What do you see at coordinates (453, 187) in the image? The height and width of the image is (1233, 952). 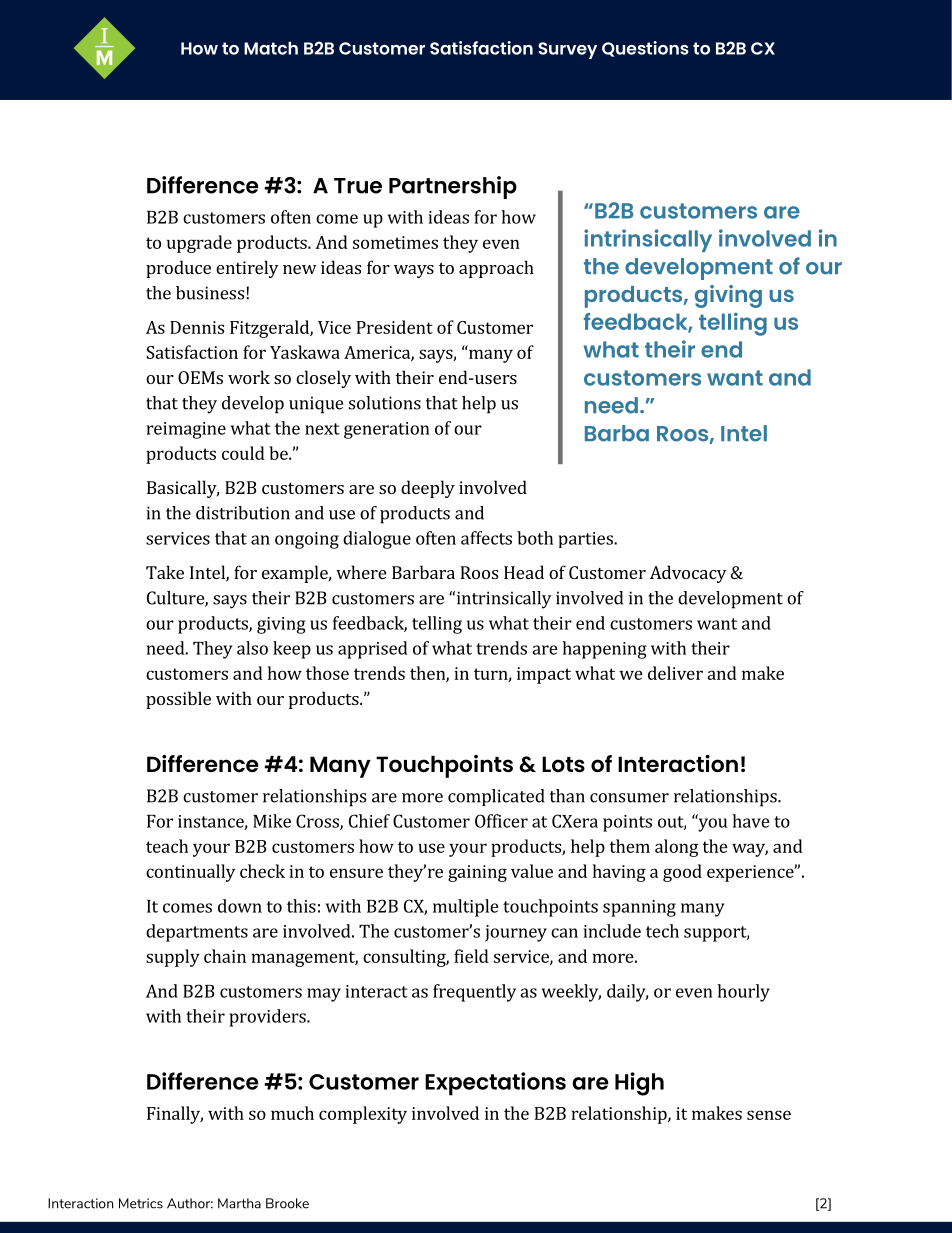 I see `Partnership` at bounding box center [453, 187].
